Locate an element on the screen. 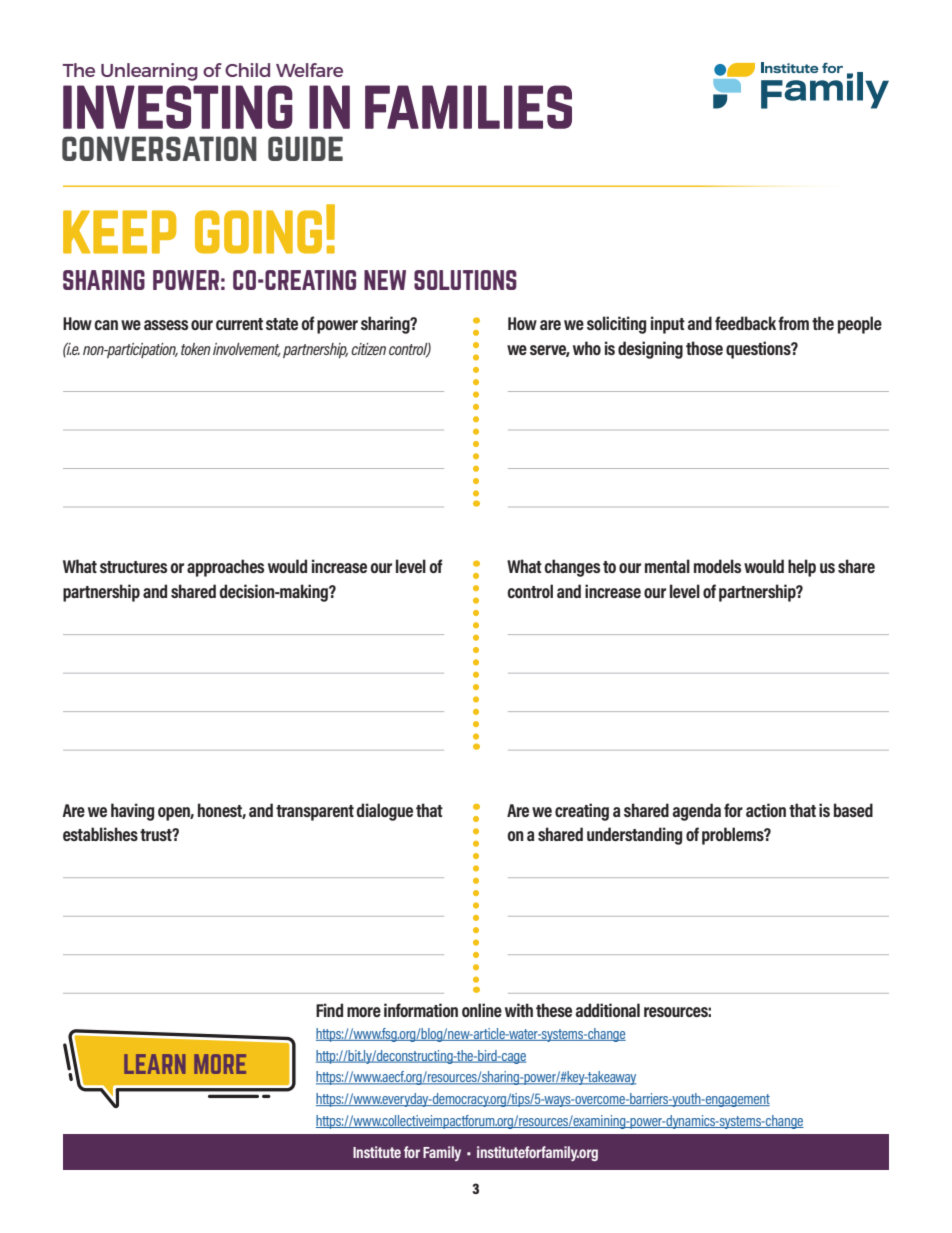 The image size is (952, 1233). Find is located at coordinates (329, 1010).
